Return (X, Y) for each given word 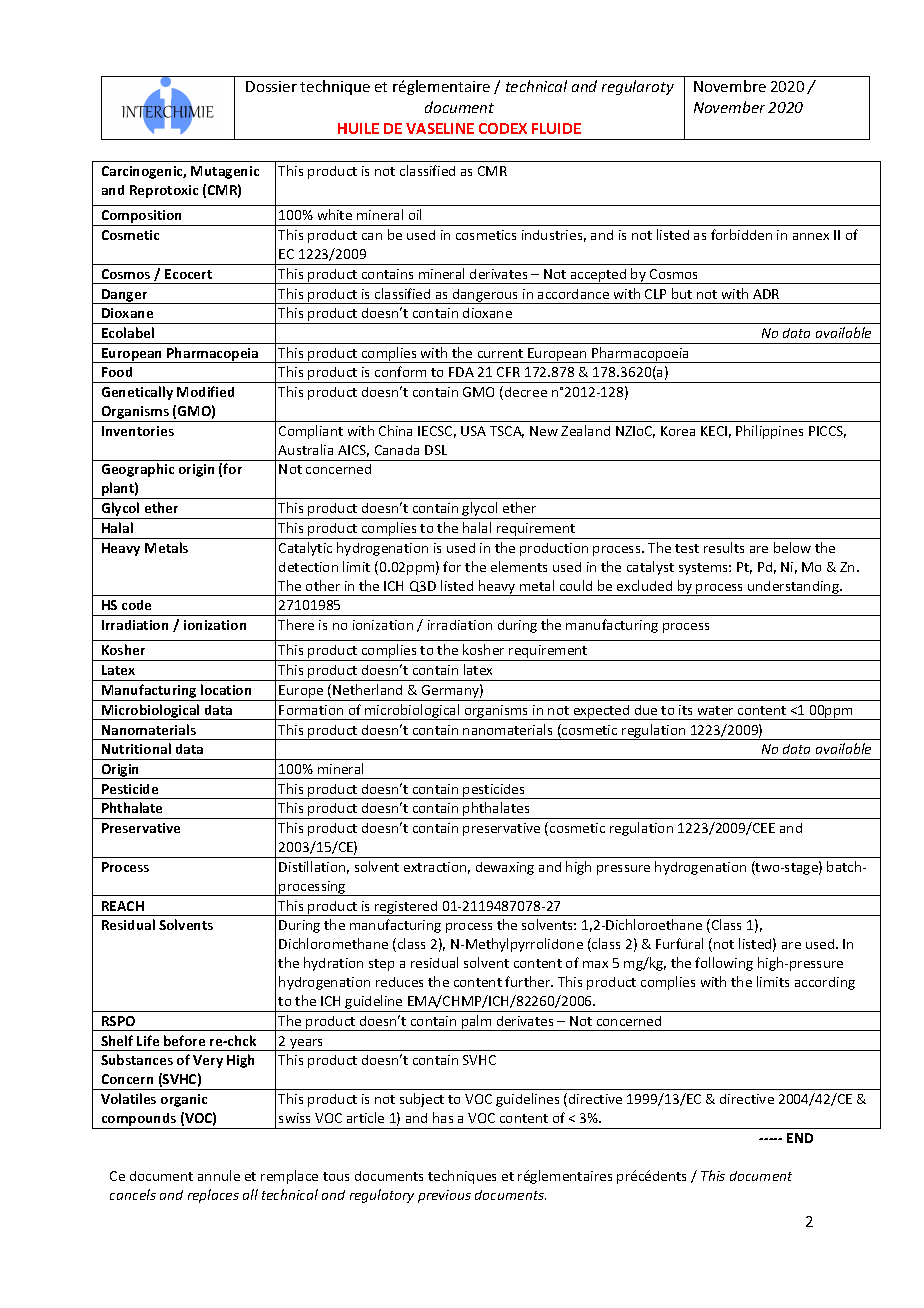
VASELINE (440, 128)
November (729, 107)
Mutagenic (225, 172)
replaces (213, 1196)
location (226, 689)
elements (519, 566)
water (715, 710)
